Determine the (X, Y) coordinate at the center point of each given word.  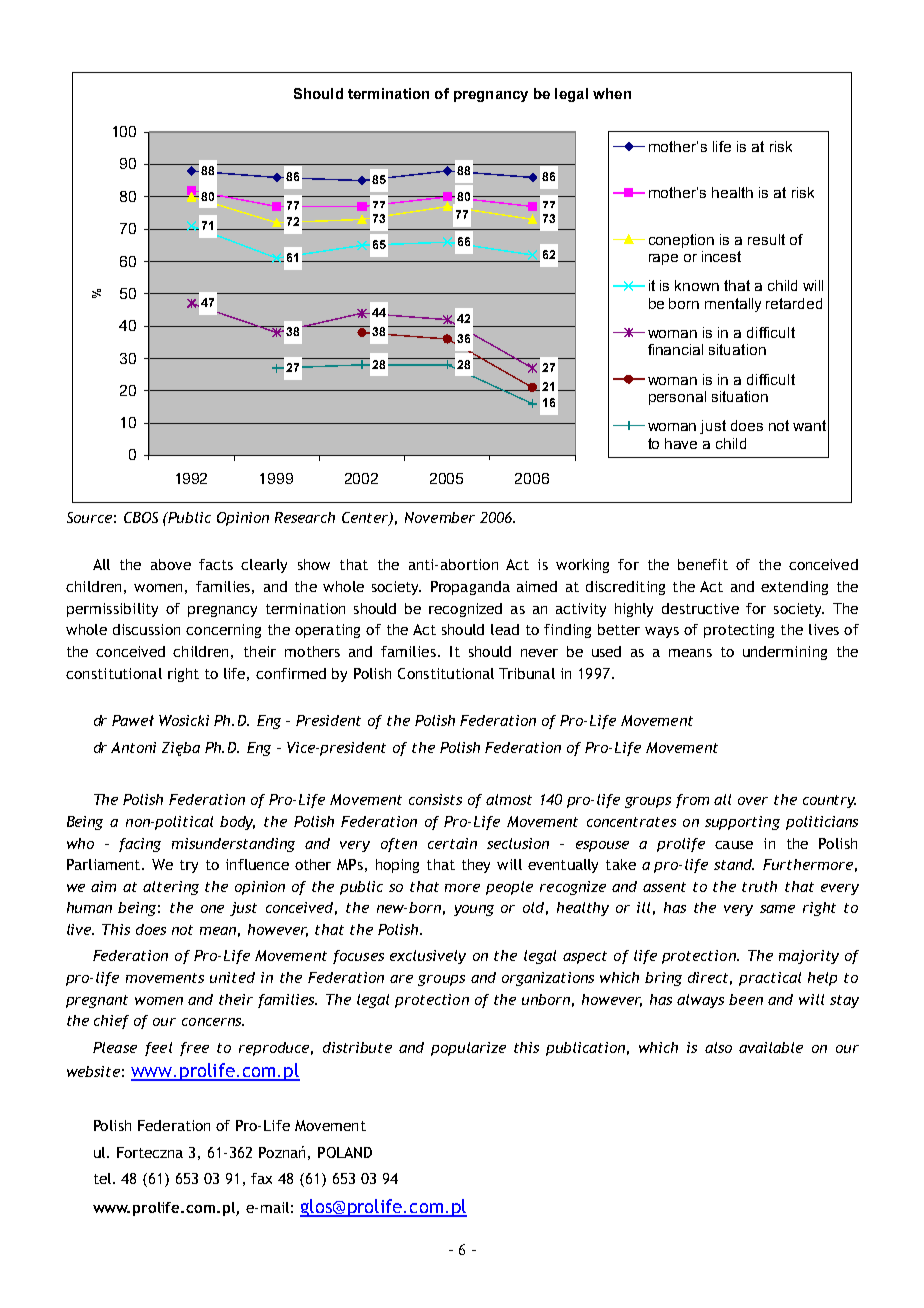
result (766, 239)
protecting (739, 631)
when (612, 93)
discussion (146, 629)
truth (759, 886)
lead (505, 629)
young (474, 910)
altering (171, 888)
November (440, 517)
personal (677, 398)
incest (721, 256)
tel (104, 1178)
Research (305, 517)
